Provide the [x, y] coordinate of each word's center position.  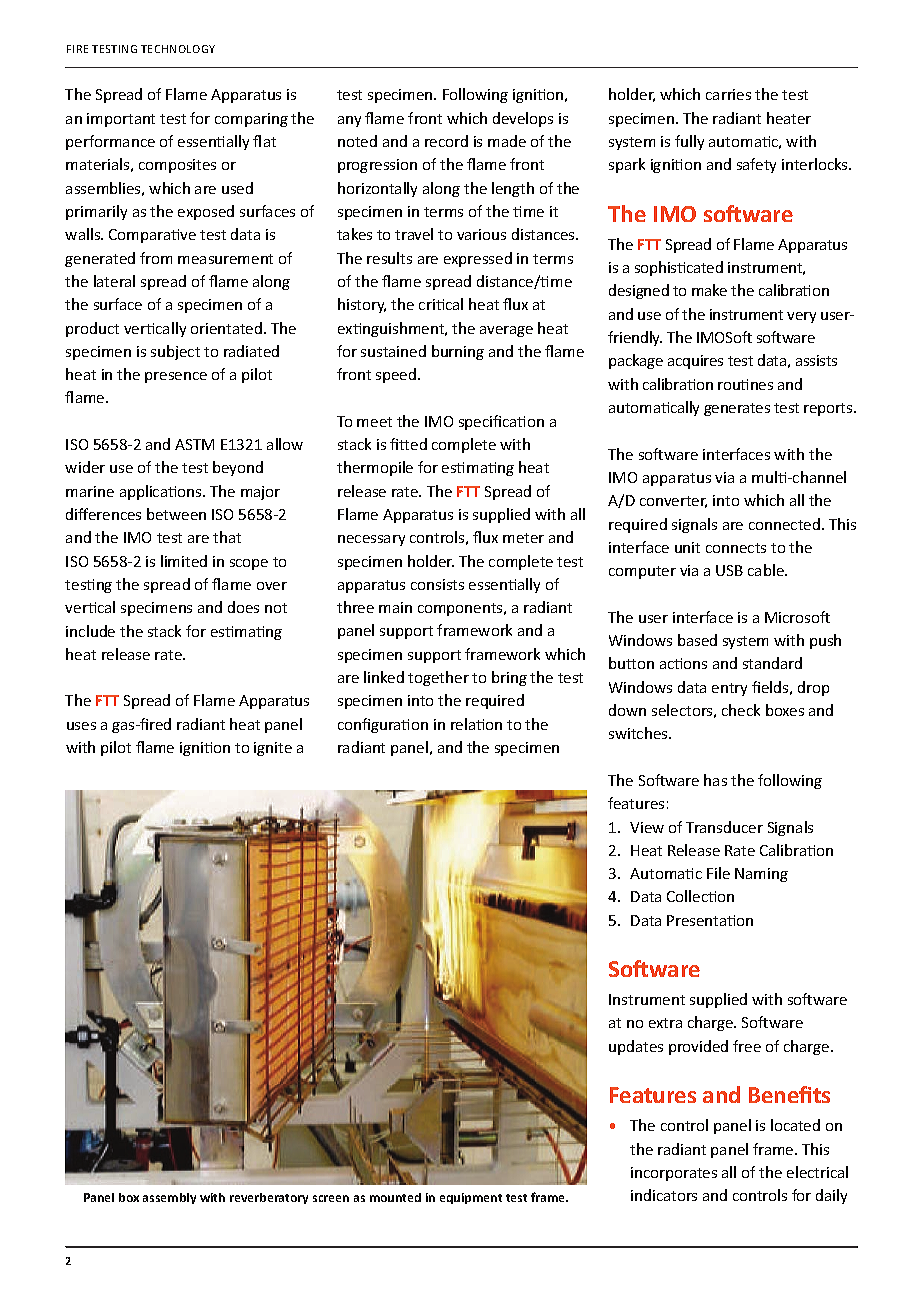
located [795, 1125]
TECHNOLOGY [178, 49]
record [446, 141]
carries [728, 94]
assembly [169, 1198]
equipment [471, 1198]
